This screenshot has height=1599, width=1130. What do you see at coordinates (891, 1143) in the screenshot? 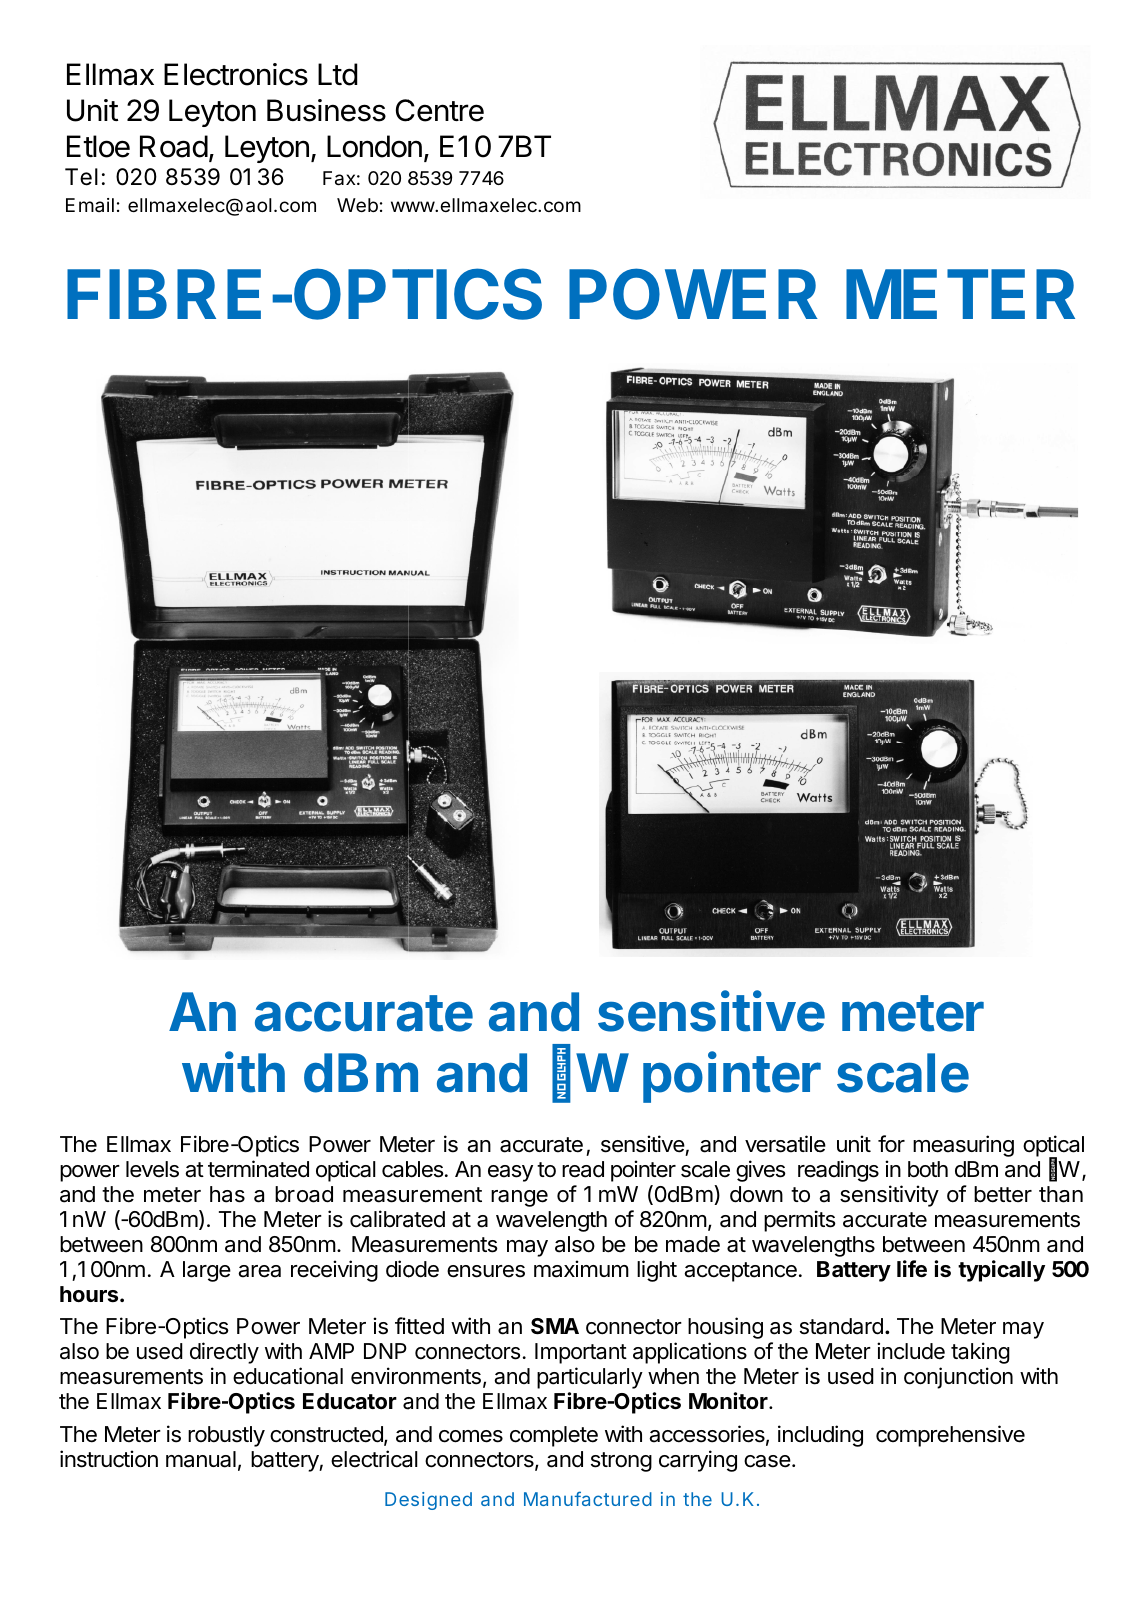
I see `for` at bounding box center [891, 1143].
